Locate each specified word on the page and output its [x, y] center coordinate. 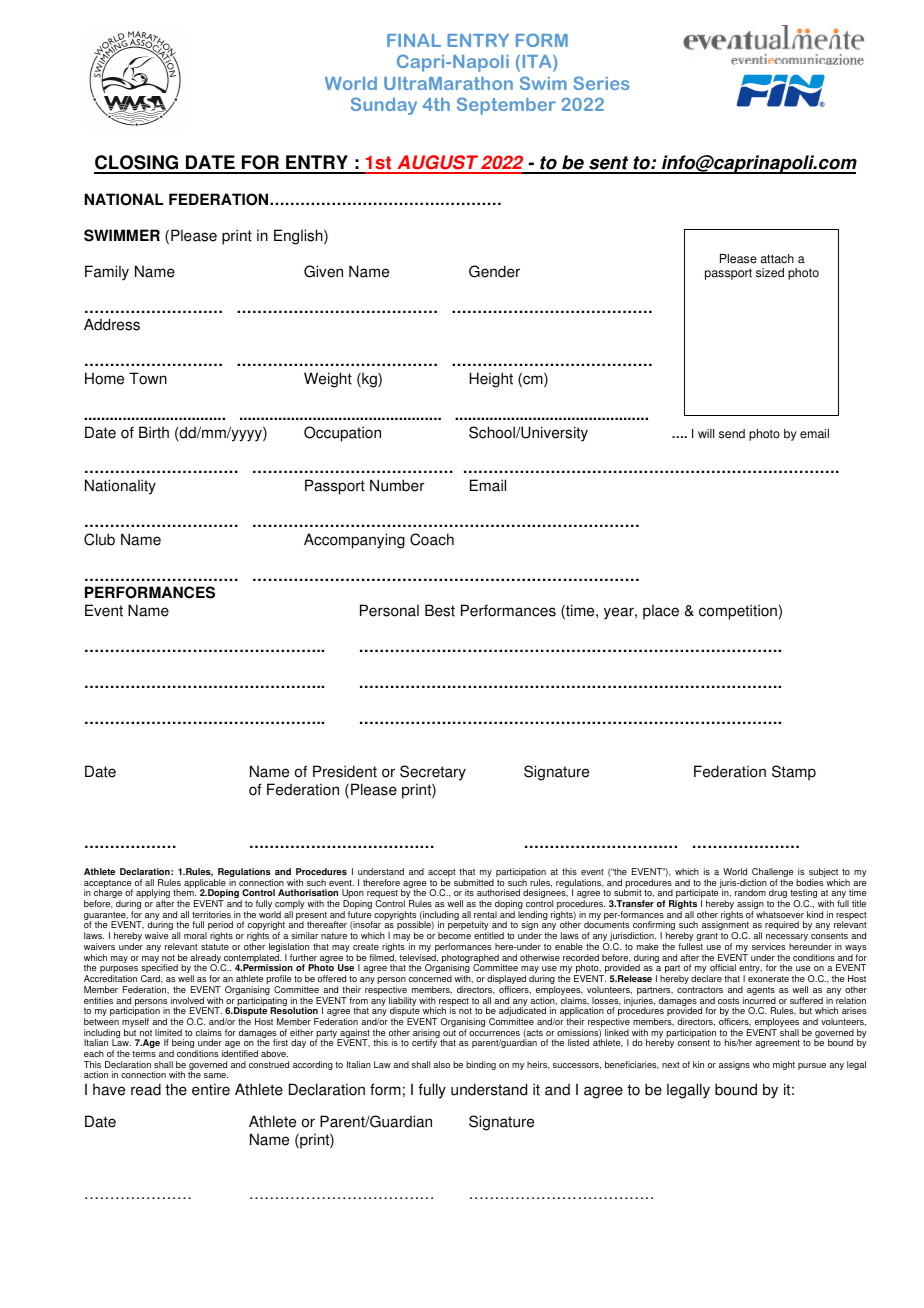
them [184, 892]
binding [481, 1065]
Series [601, 83]
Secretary [433, 773]
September [506, 106]
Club [99, 539]
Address [112, 324]
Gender [494, 271]
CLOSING [137, 164]
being [184, 1045]
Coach [432, 539]
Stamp [794, 773]
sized [770, 273]
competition [738, 612]
